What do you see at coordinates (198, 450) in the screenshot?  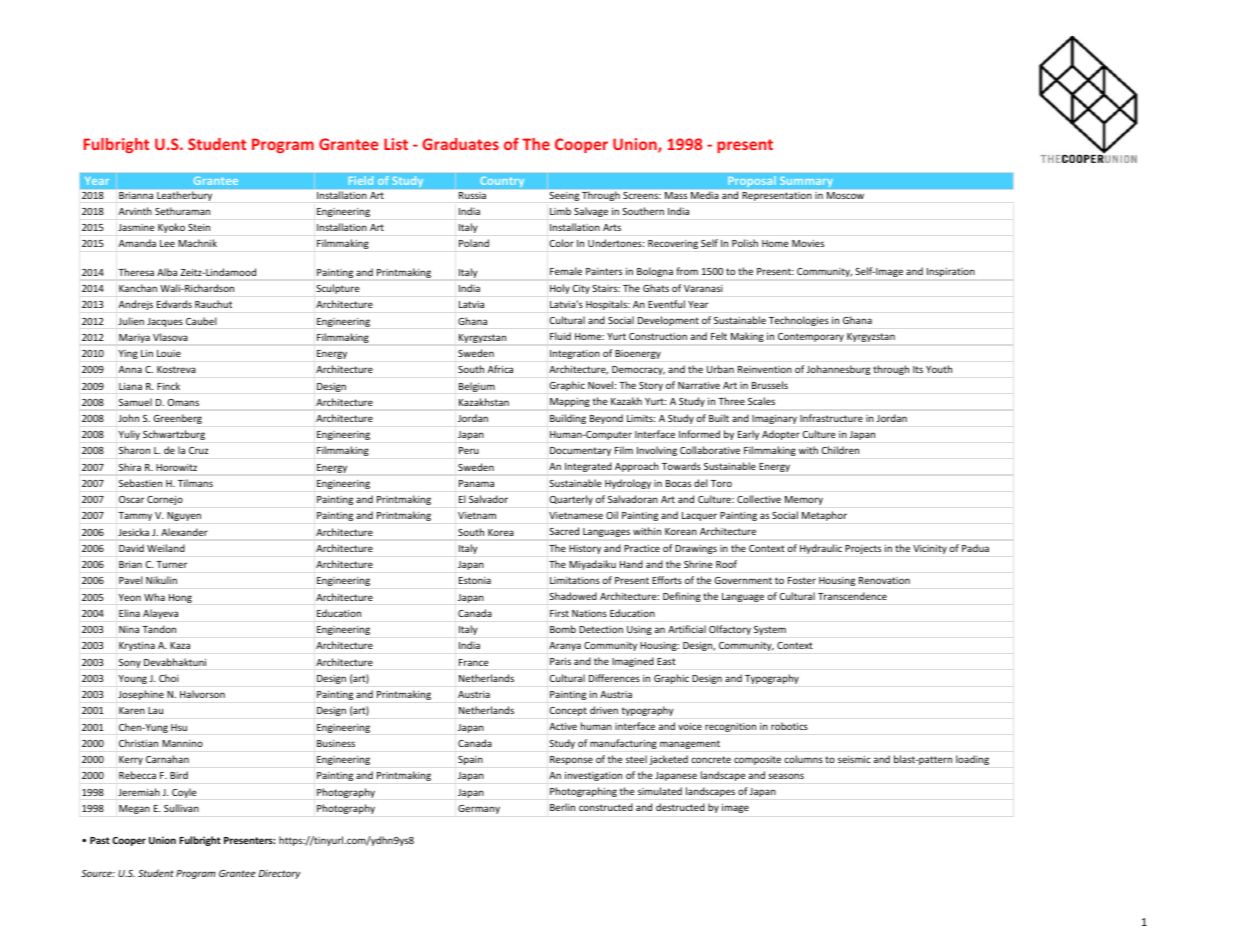 I see `Cruz` at bounding box center [198, 450].
